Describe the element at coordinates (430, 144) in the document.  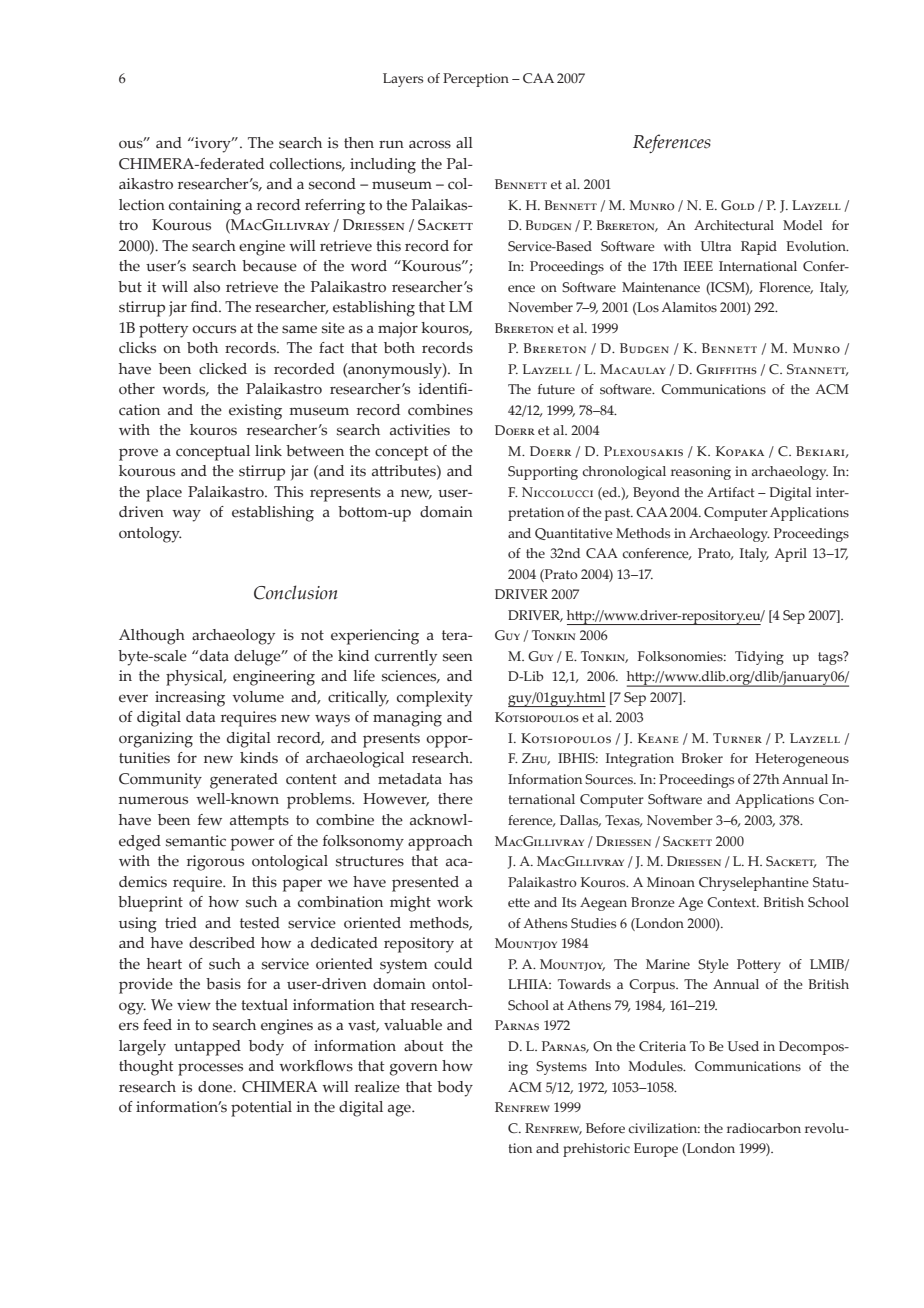
I see `across` at that location.
